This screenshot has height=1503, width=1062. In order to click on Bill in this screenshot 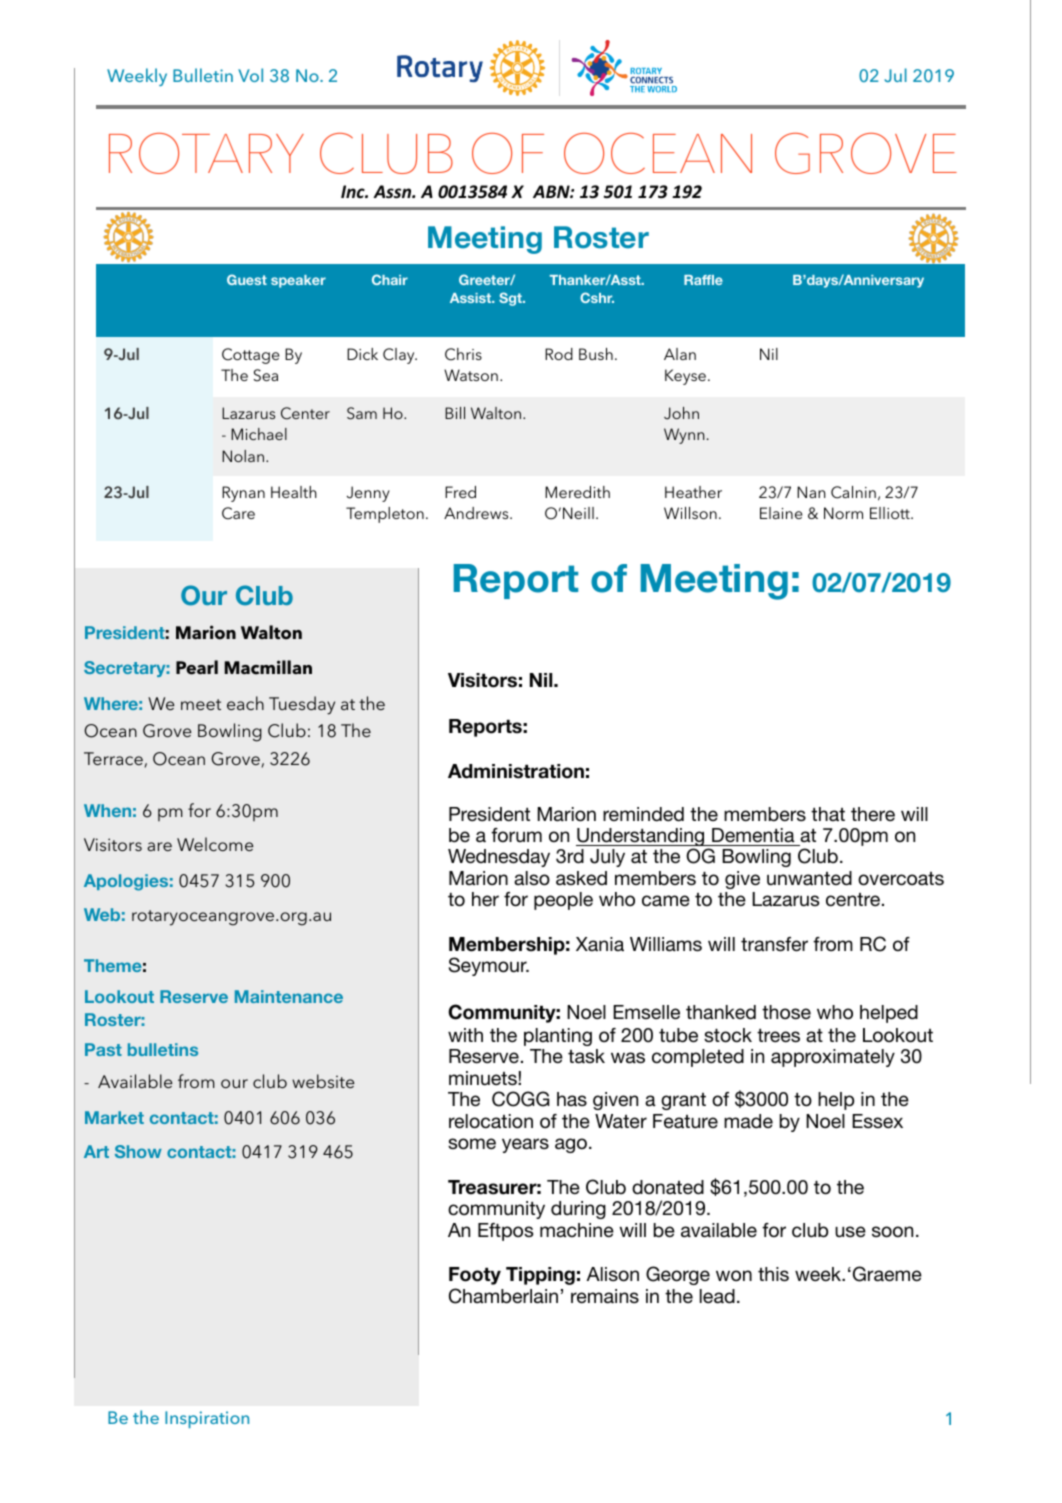, I will do `click(455, 413)`.
